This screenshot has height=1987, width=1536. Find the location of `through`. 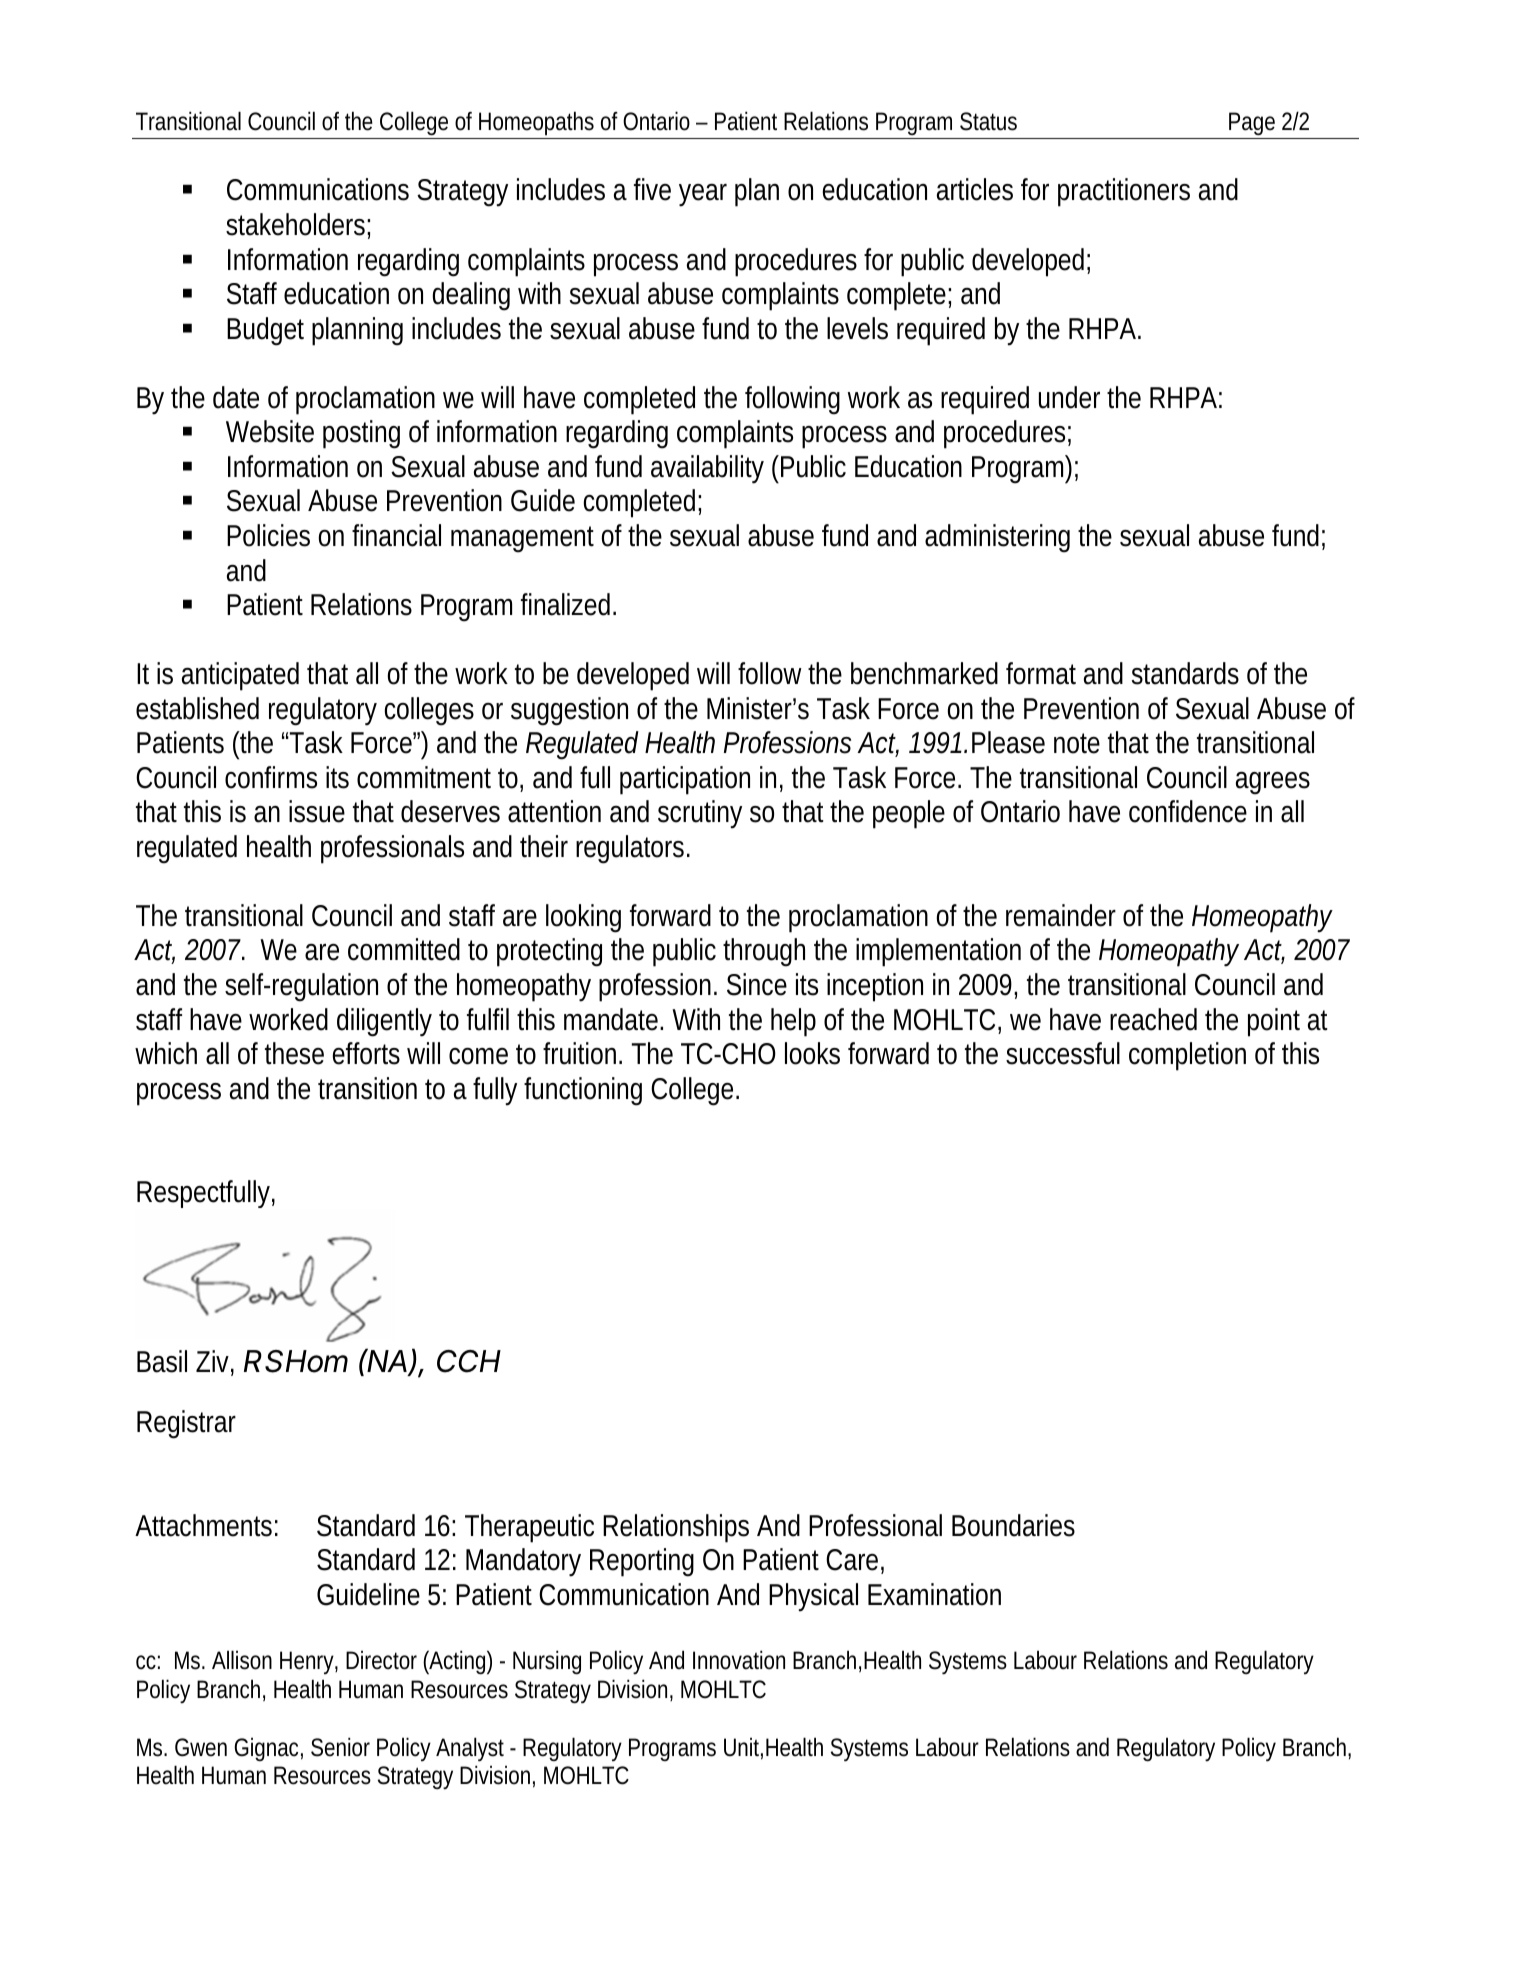

through is located at coordinates (764, 952).
